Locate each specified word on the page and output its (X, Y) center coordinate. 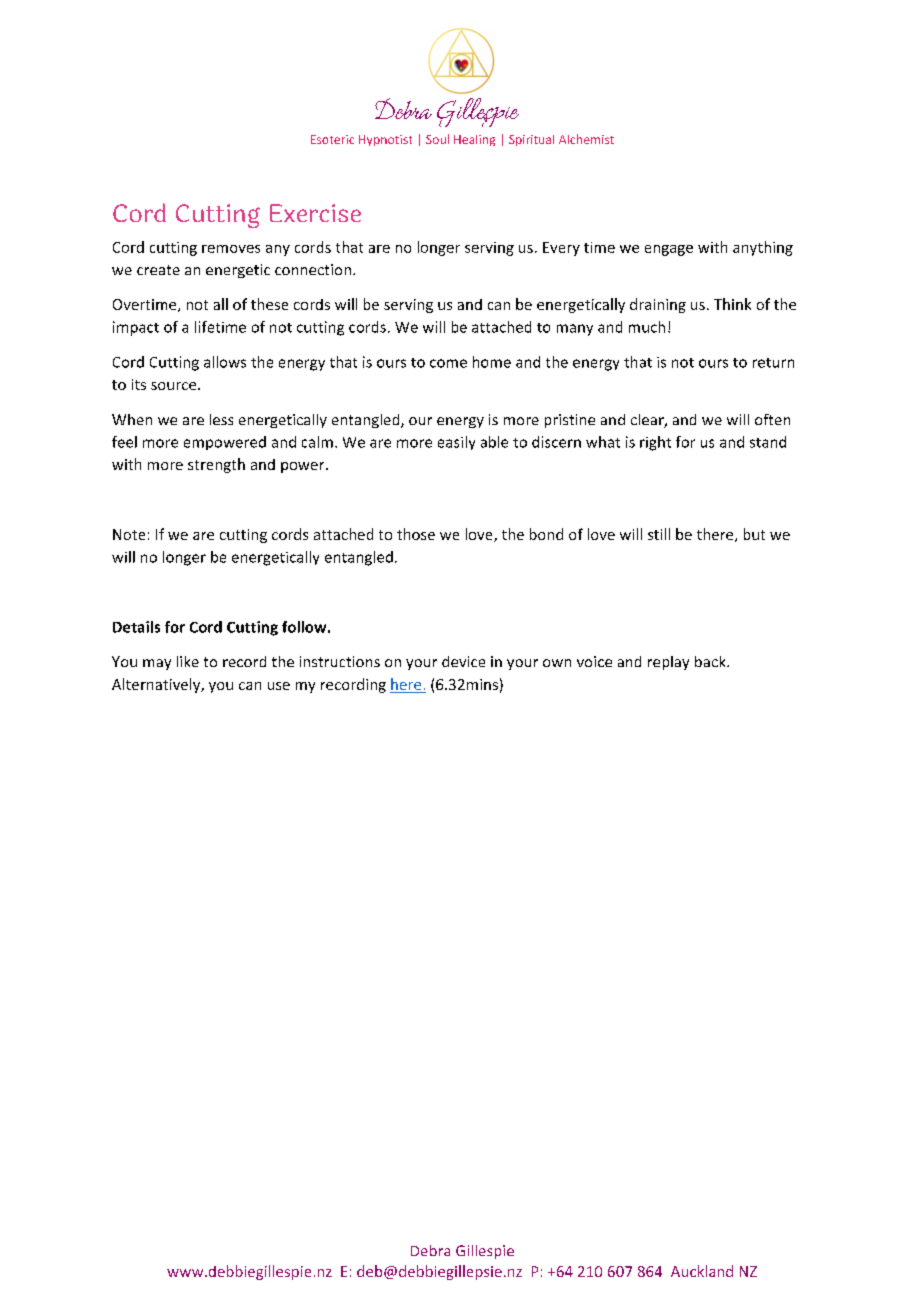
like (188, 661)
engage (669, 250)
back (711, 661)
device (463, 661)
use (279, 686)
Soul (437, 139)
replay (668, 663)
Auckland (702, 1271)
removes (231, 249)
